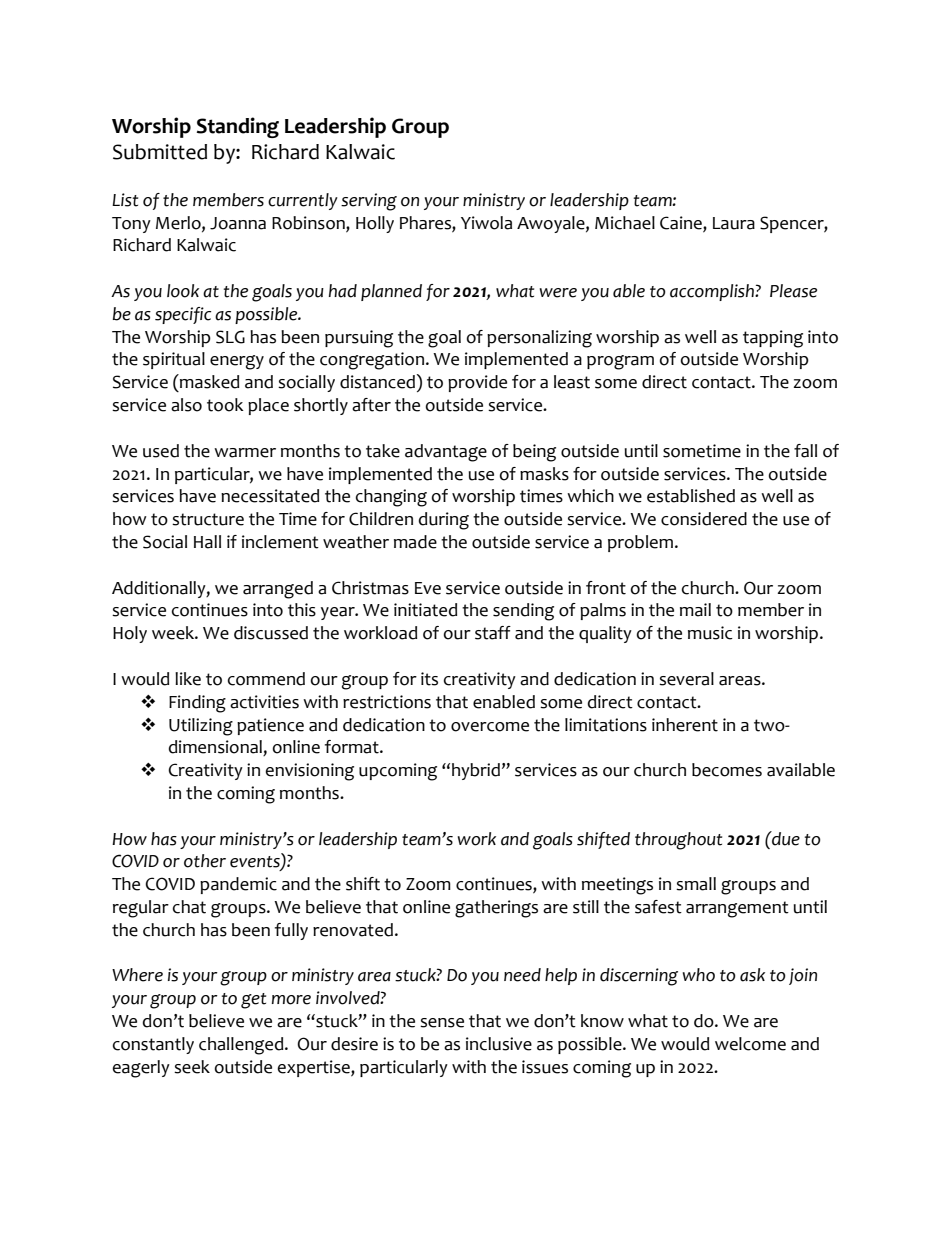 The image size is (952, 1233). I want to click on Laura, so click(734, 223).
